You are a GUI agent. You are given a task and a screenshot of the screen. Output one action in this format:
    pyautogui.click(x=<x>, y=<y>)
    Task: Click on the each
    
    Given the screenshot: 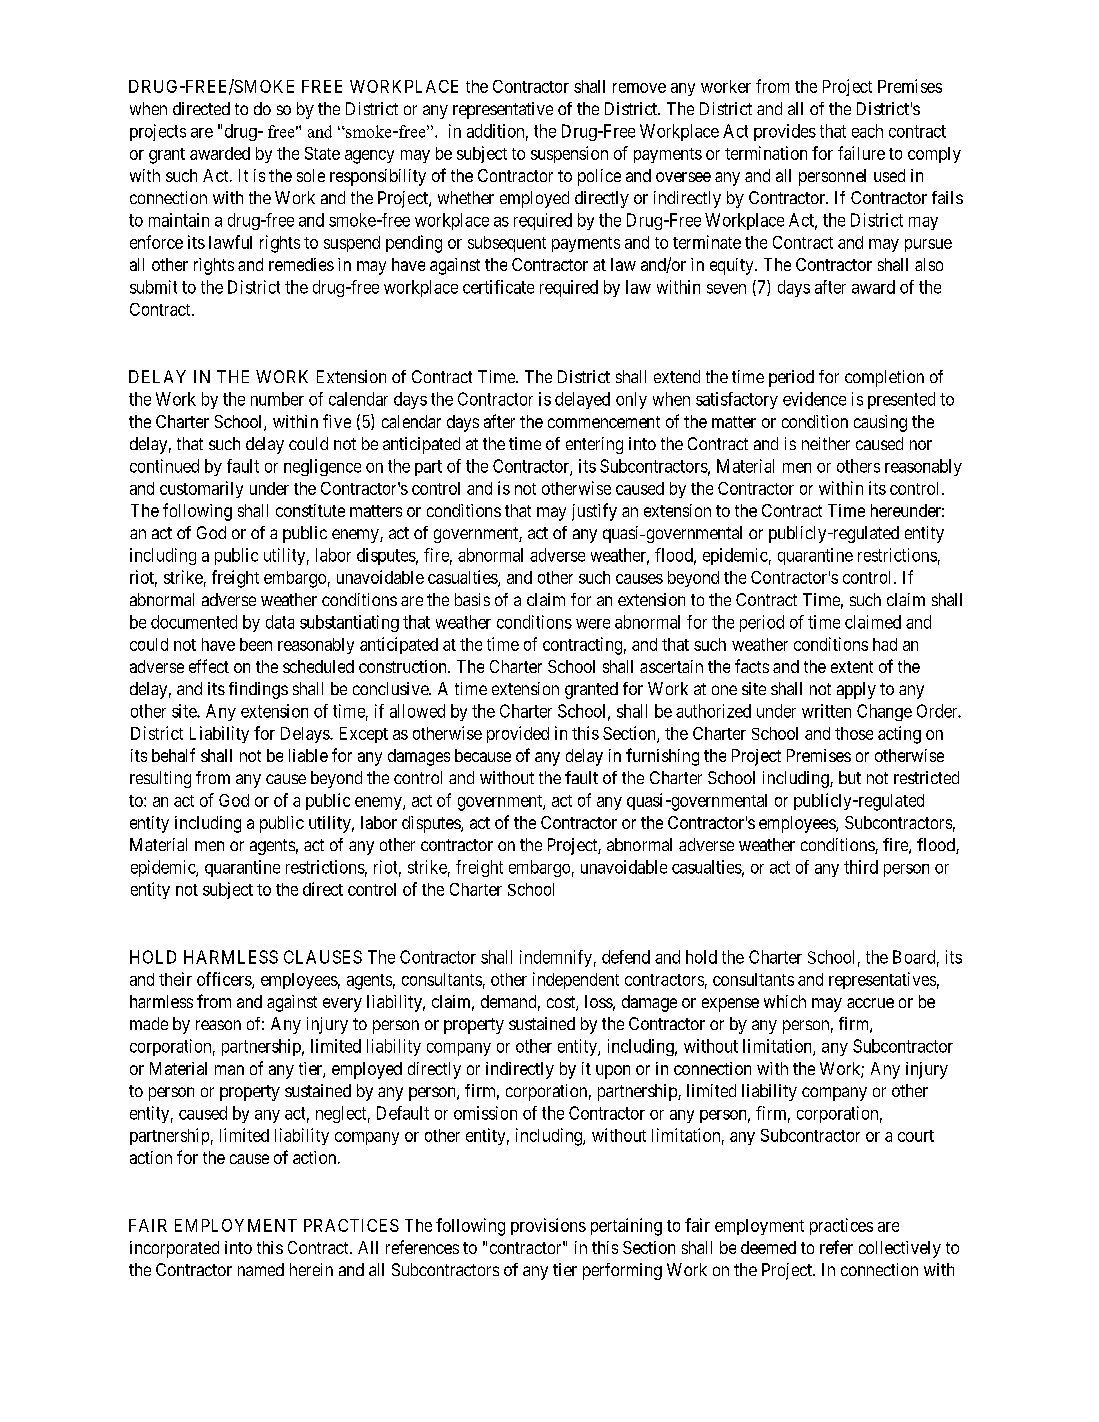 What is the action you would take?
    pyautogui.click(x=867, y=131)
